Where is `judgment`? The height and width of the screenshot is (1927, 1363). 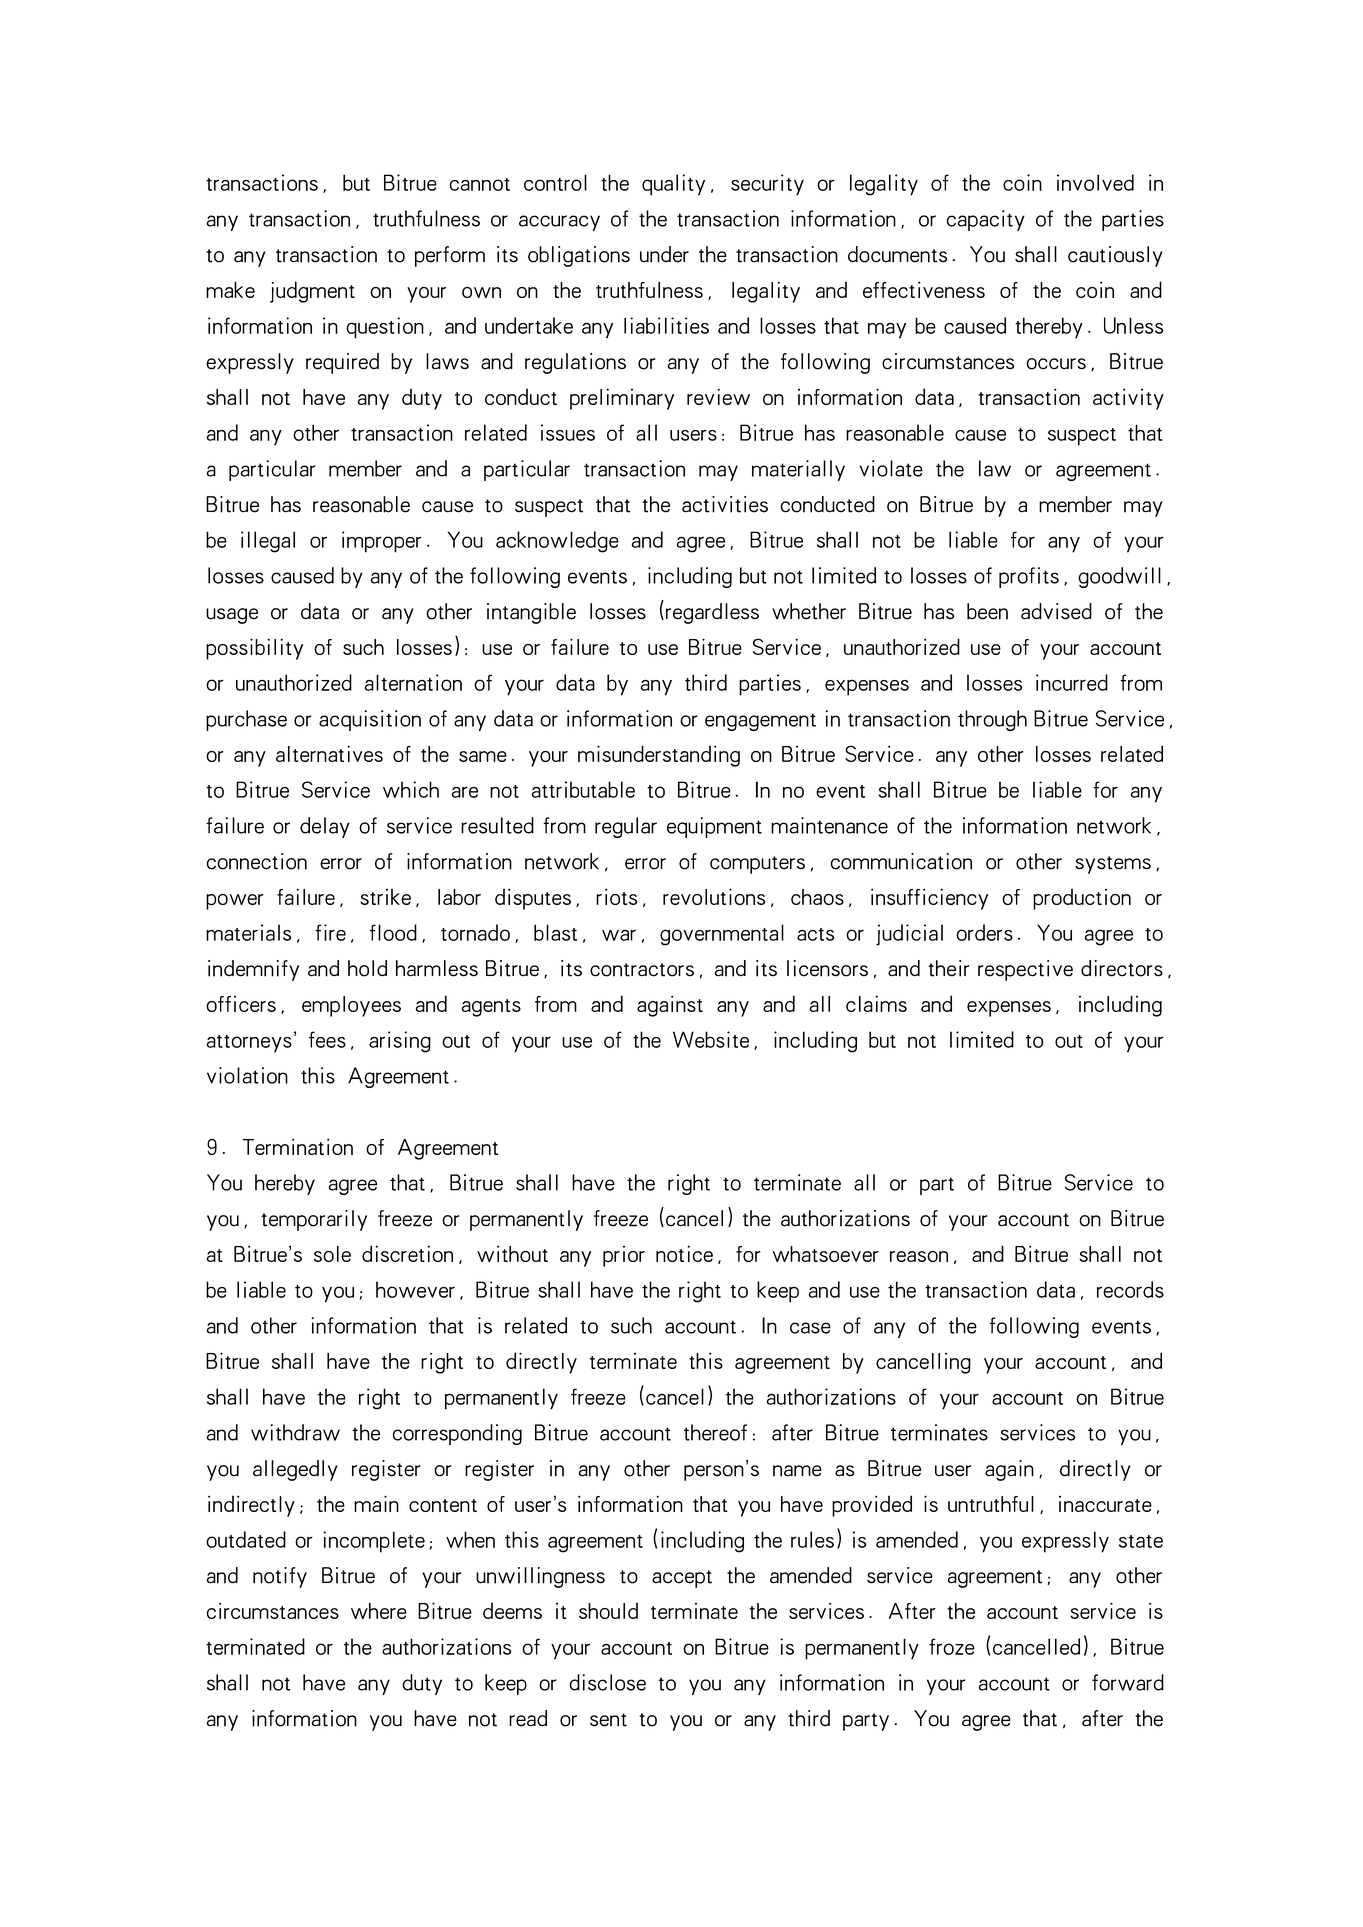
judgment is located at coordinates (312, 292).
